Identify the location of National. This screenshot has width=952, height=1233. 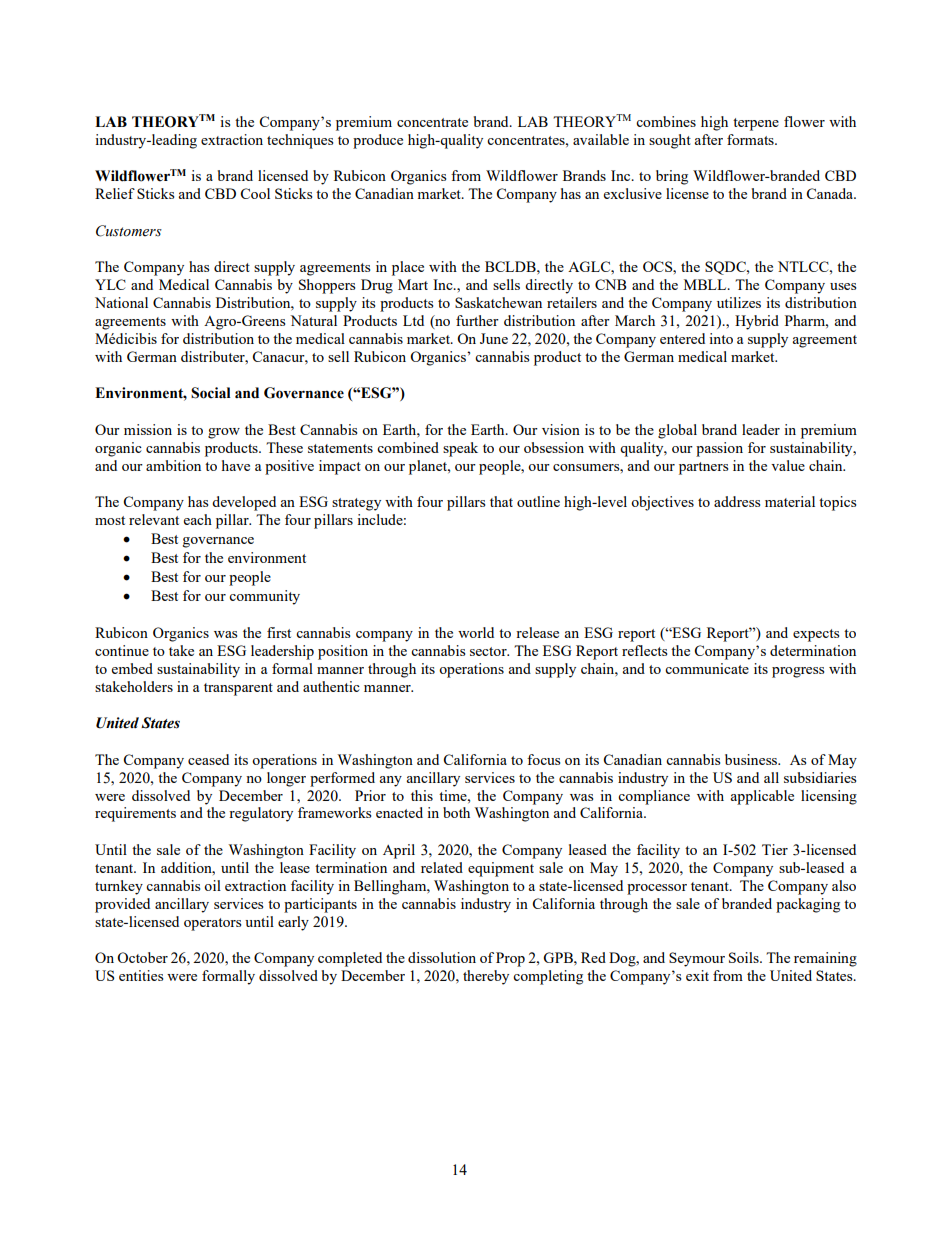
(121, 302).
